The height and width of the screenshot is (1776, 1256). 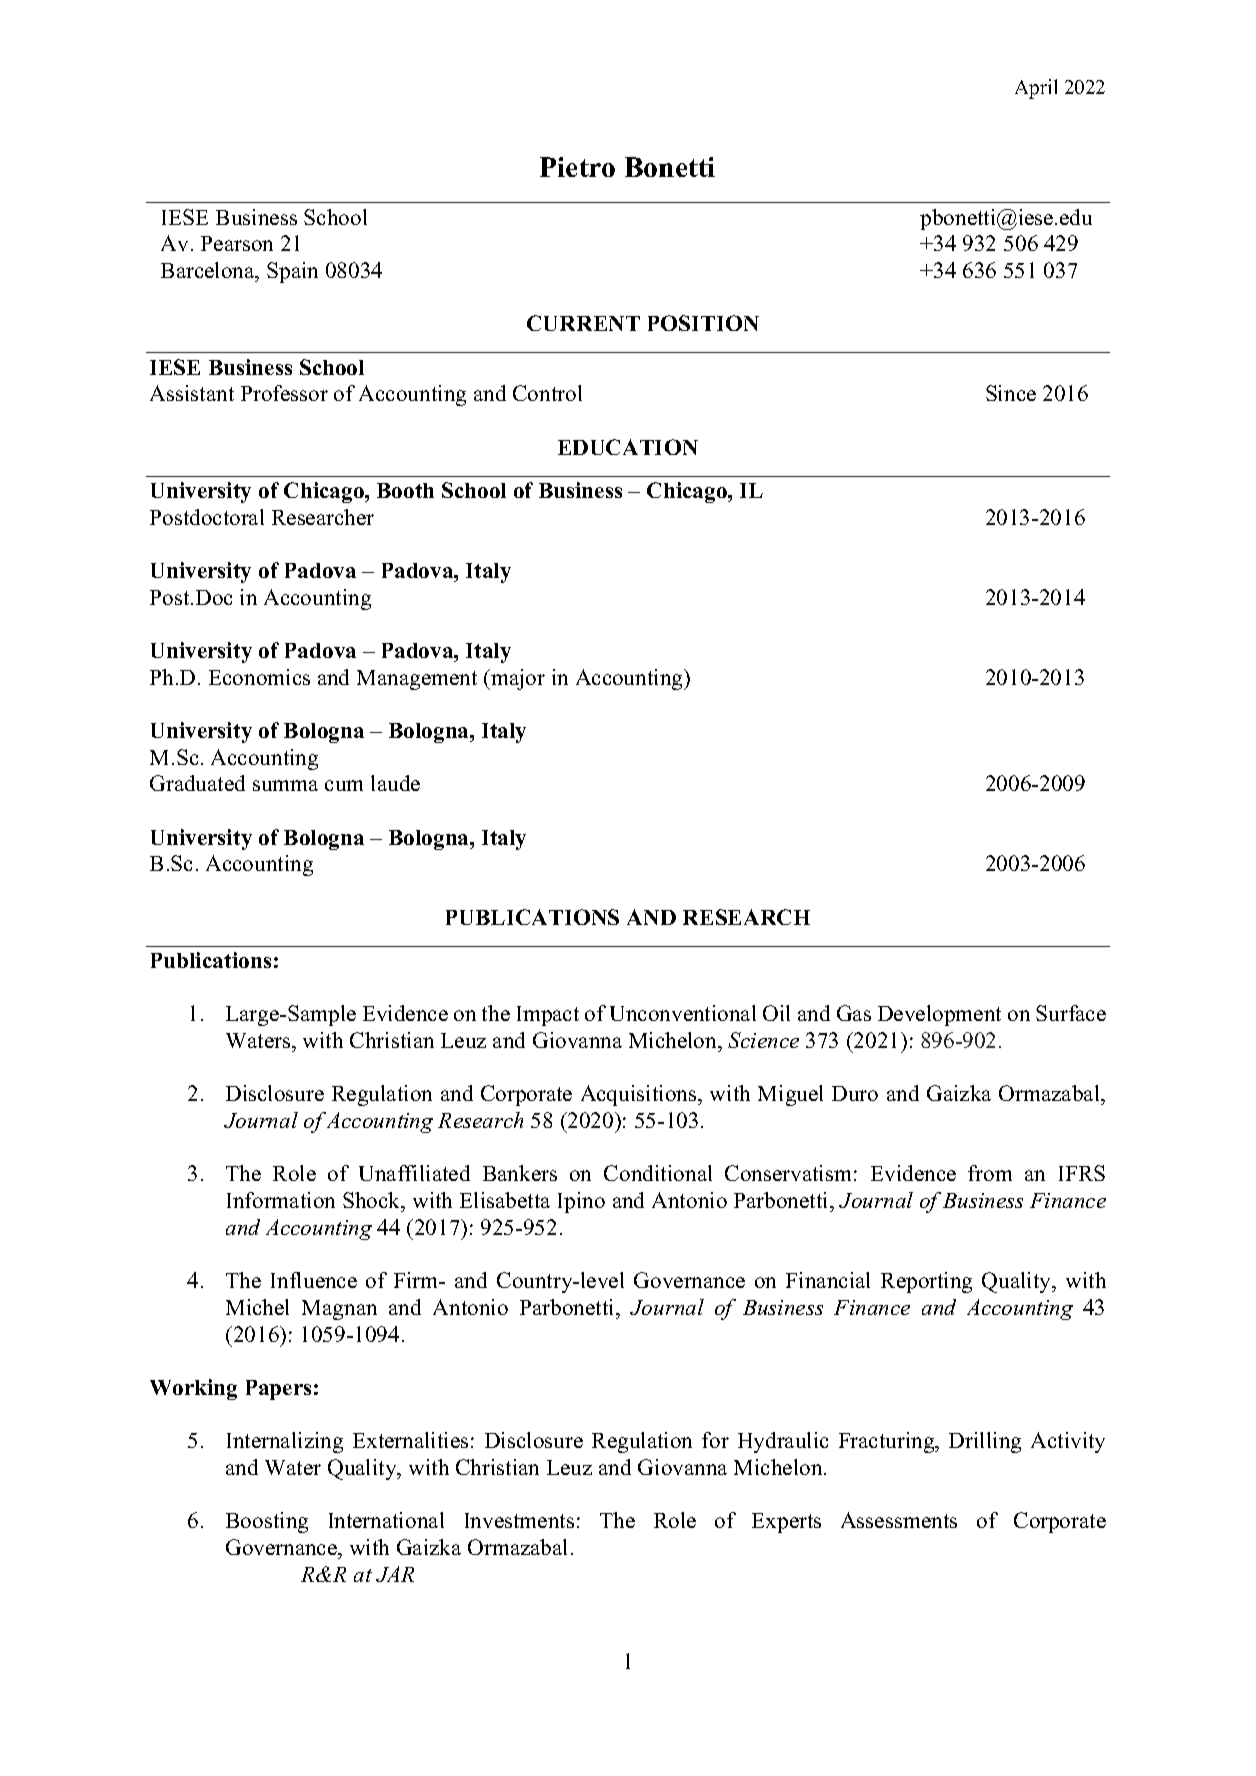 What do you see at coordinates (899, 1520) in the screenshot?
I see `Assessments` at bounding box center [899, 1520].
